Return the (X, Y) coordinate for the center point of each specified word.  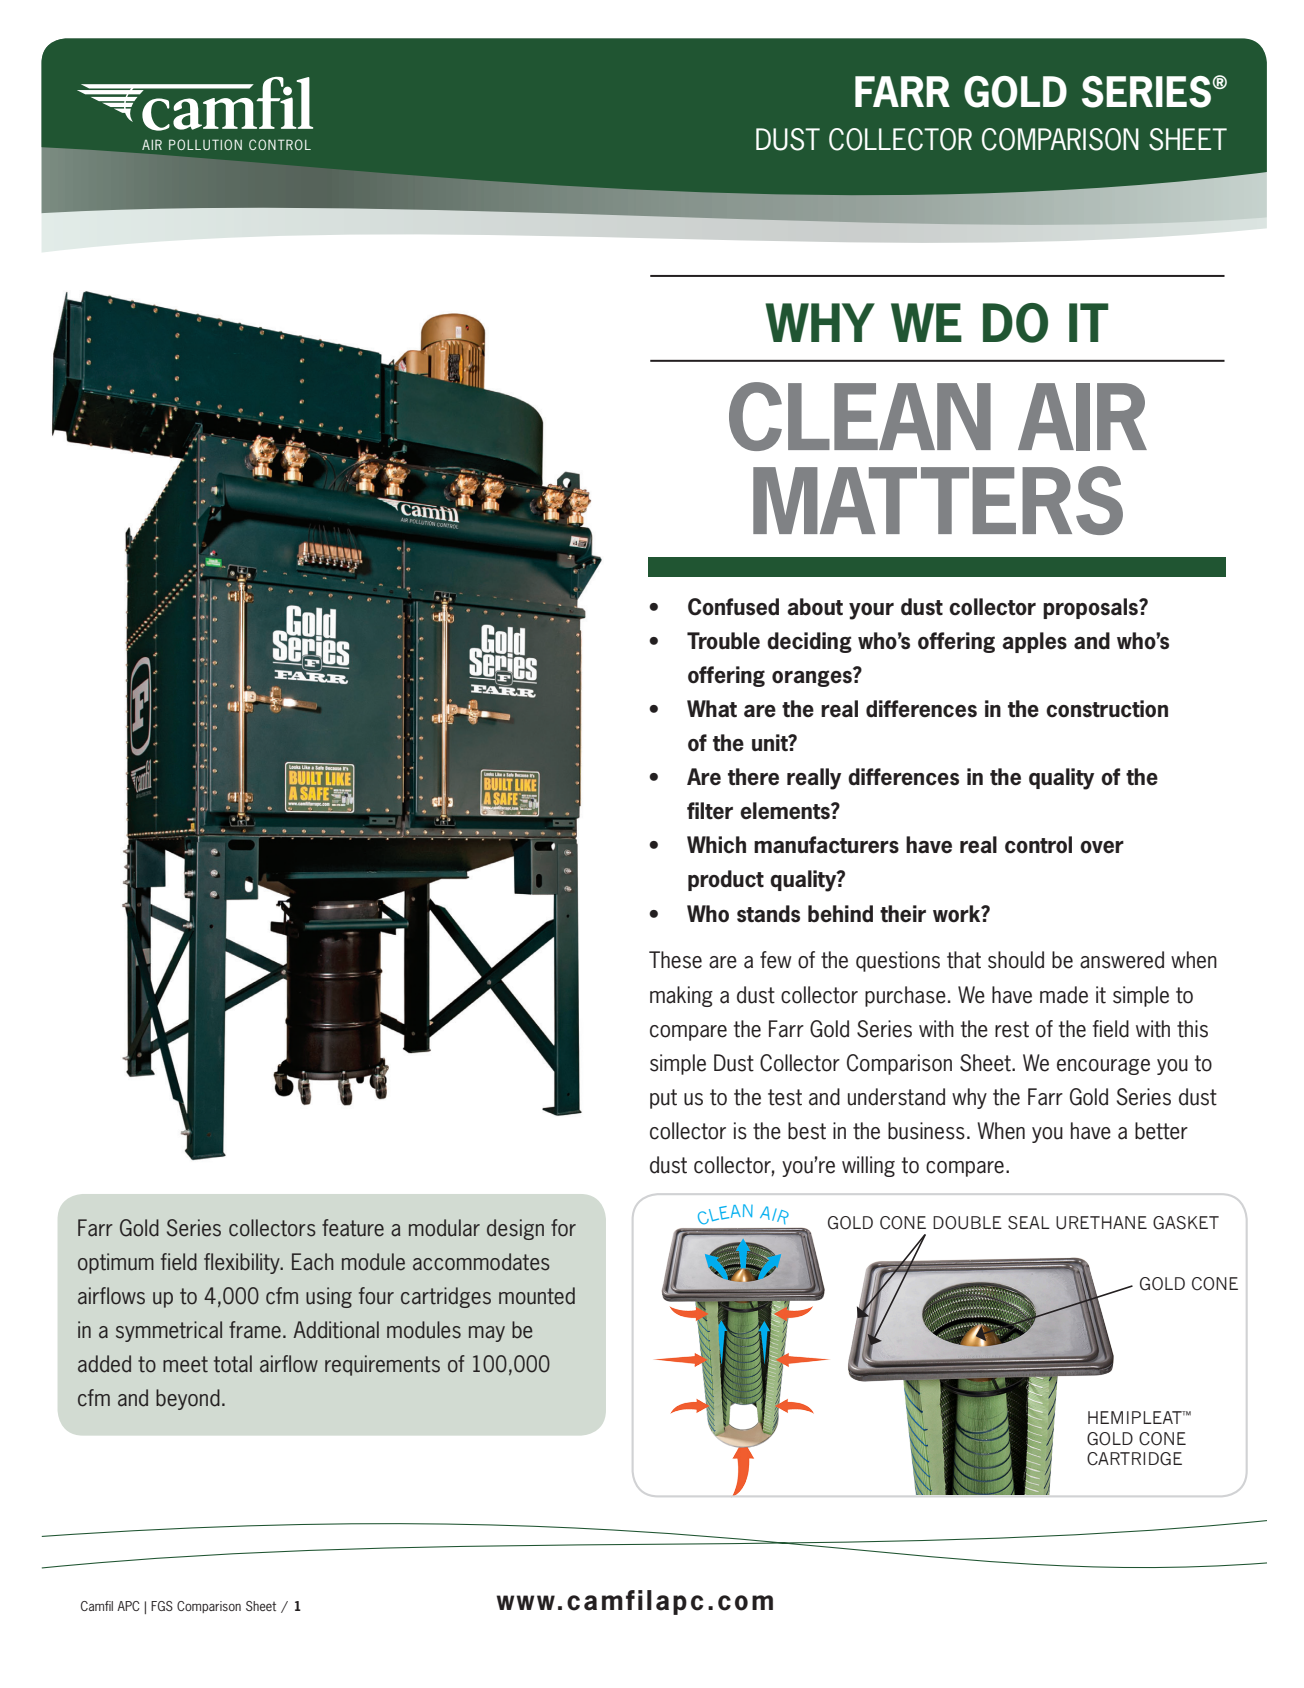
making (681, 996)
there (753, 777)
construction (1107, 709)
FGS (162, 1606)
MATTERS (938, 500)
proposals (1092, 608)
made (1064, 995)
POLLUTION (205, 144)
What (712, 709)
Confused (733, 607)
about (815, 607)
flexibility (243, 1263)
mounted (537, 1296)
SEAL (1029, 1223)
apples (1034, 642)
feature (353, 1228)
